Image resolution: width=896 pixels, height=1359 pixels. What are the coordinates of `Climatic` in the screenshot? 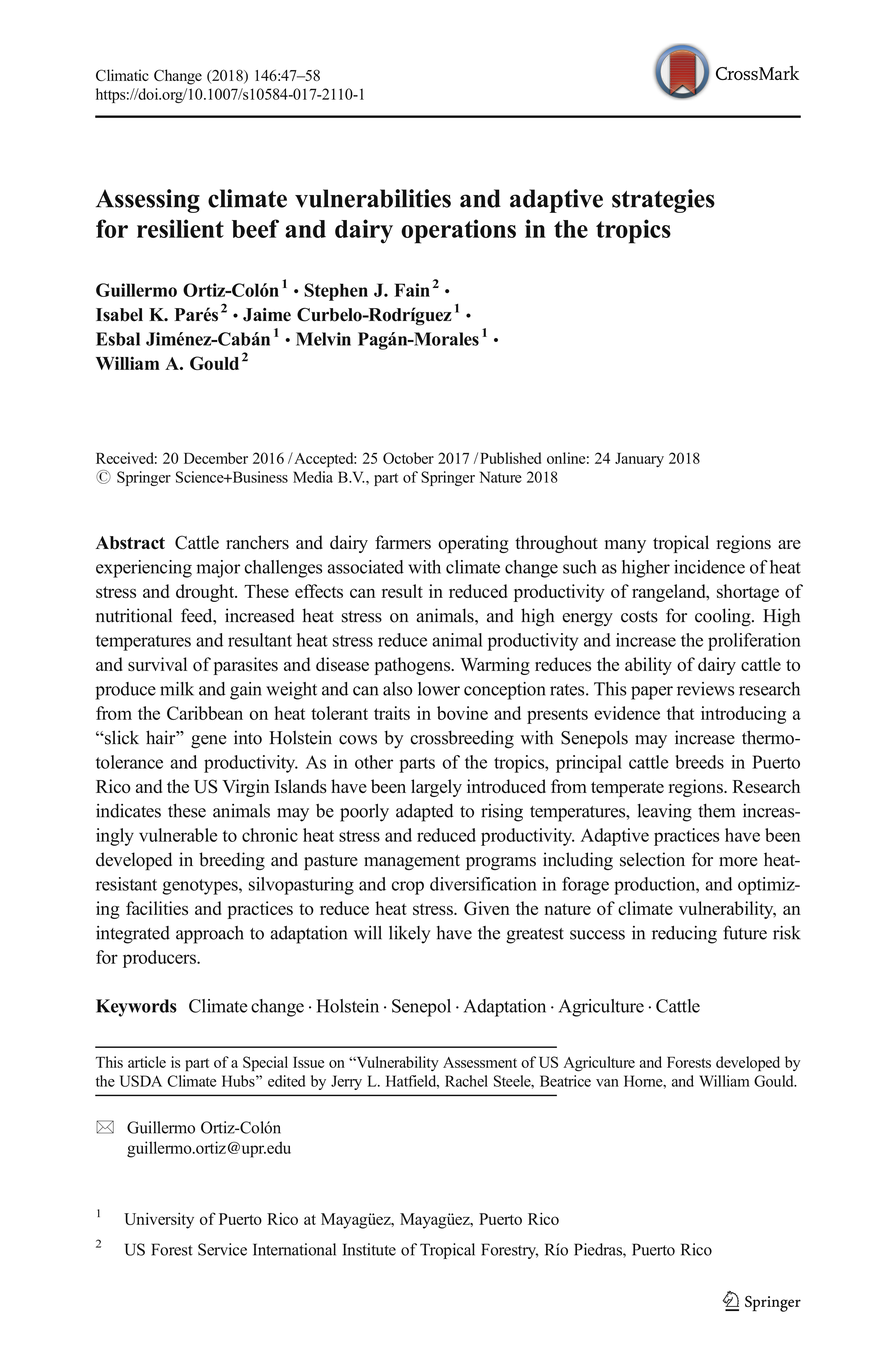 It's located at (122, 75).
